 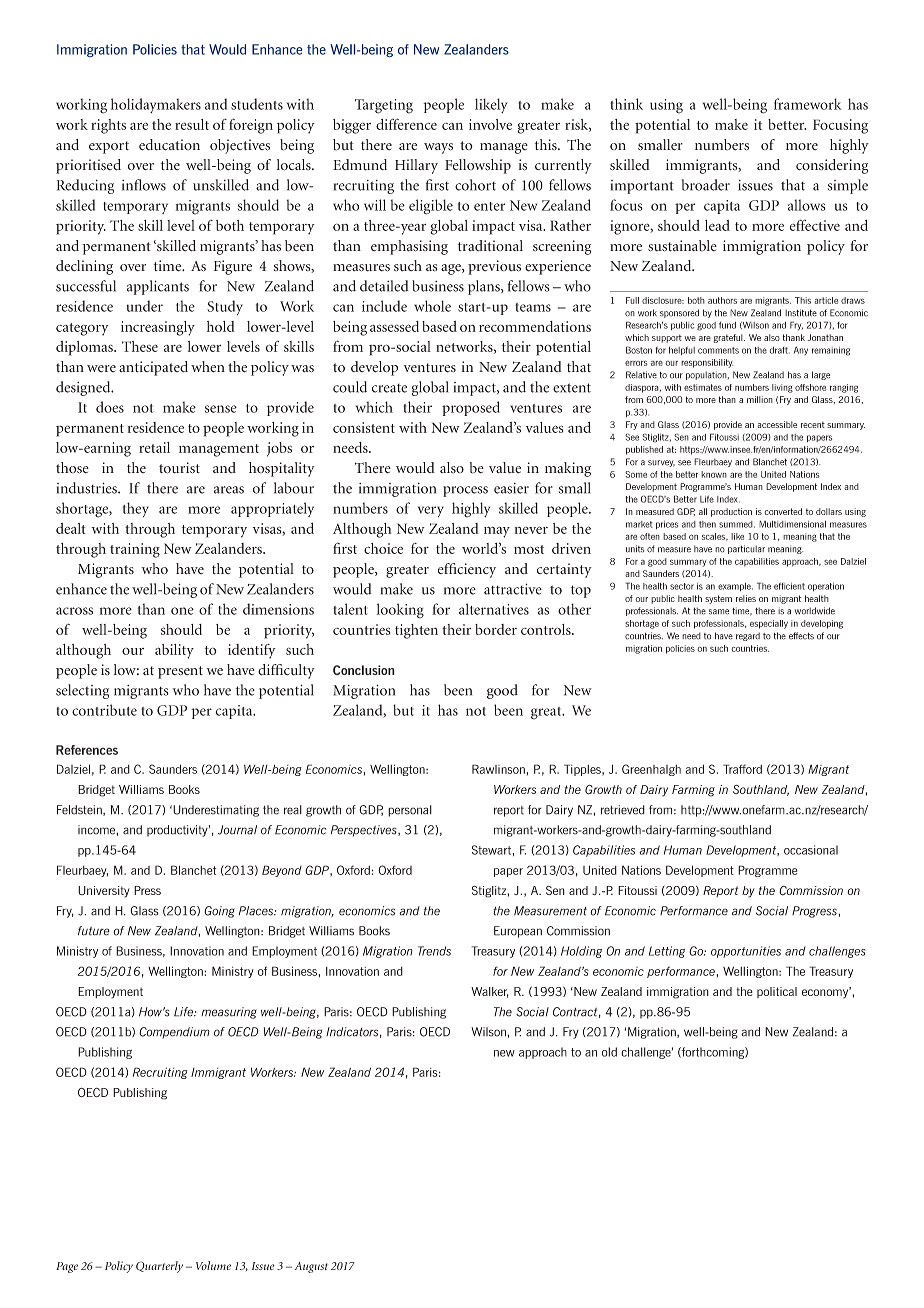 I want to click on process, so click(x=465, y=491).
